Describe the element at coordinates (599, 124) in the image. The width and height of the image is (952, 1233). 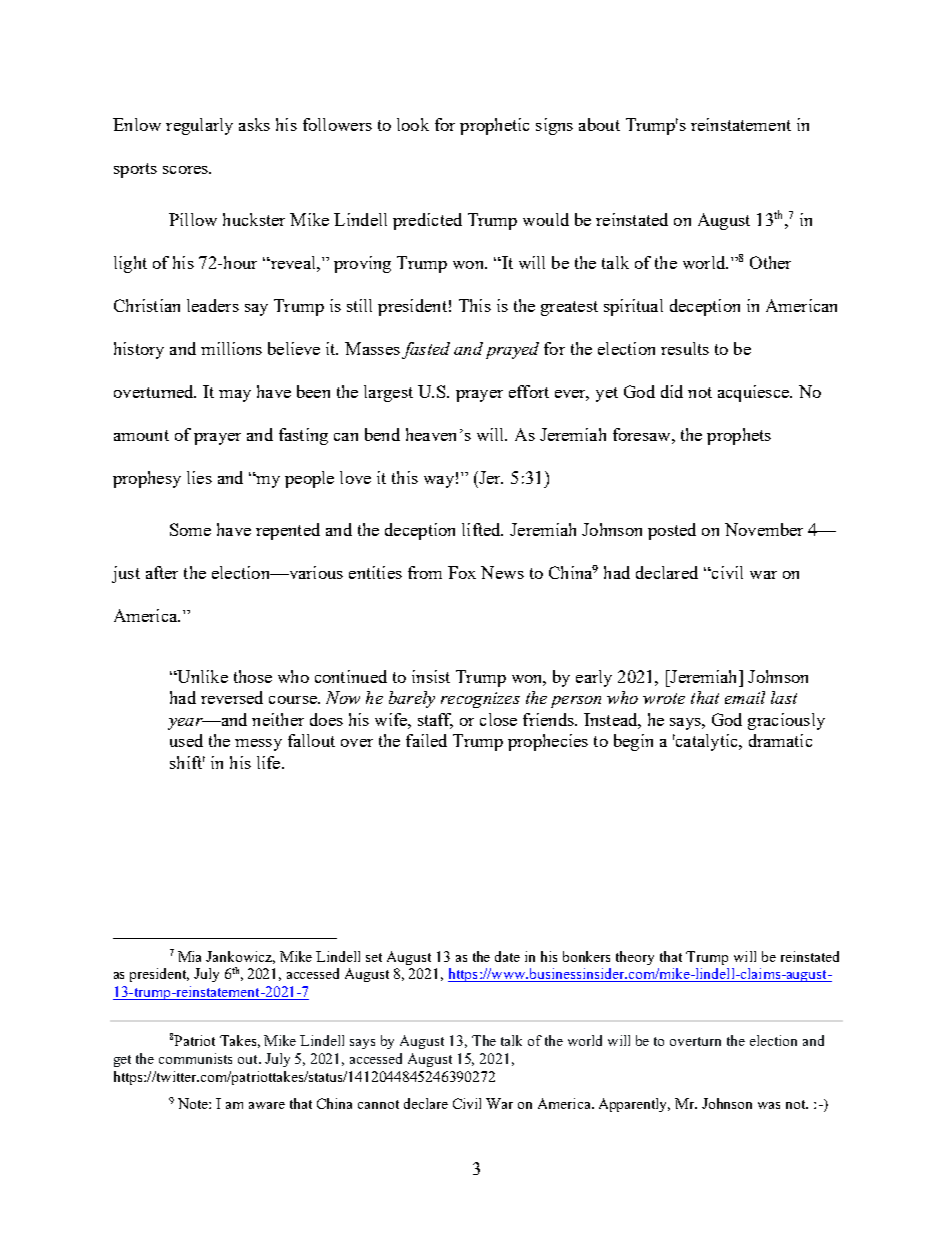
I see `about` at that location.
